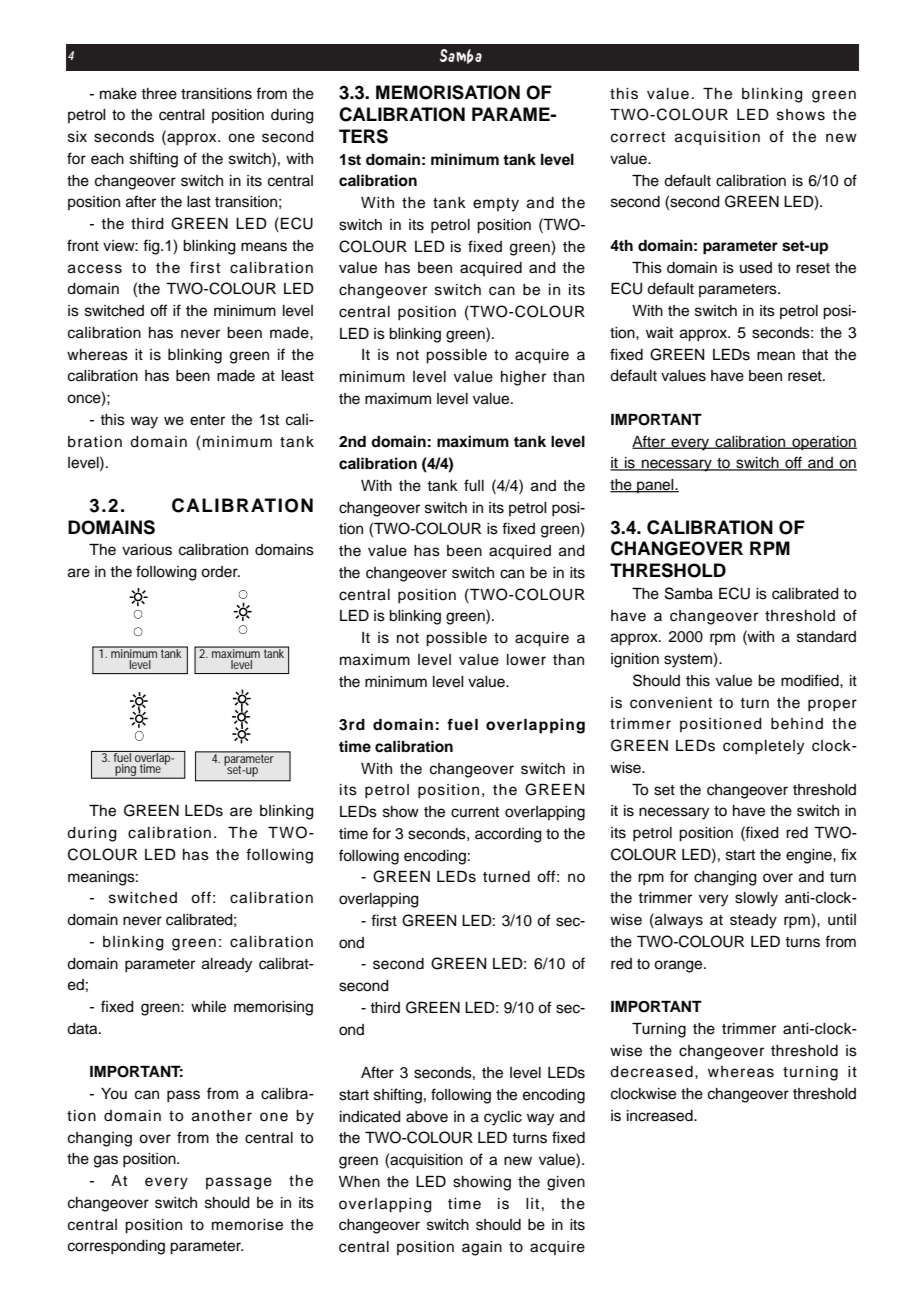 This screenshot has width=924, height=1308. What do you see at coordinates (482, 1248) in the screenshot?
I see `again` at bounding box center [482, 1248].
